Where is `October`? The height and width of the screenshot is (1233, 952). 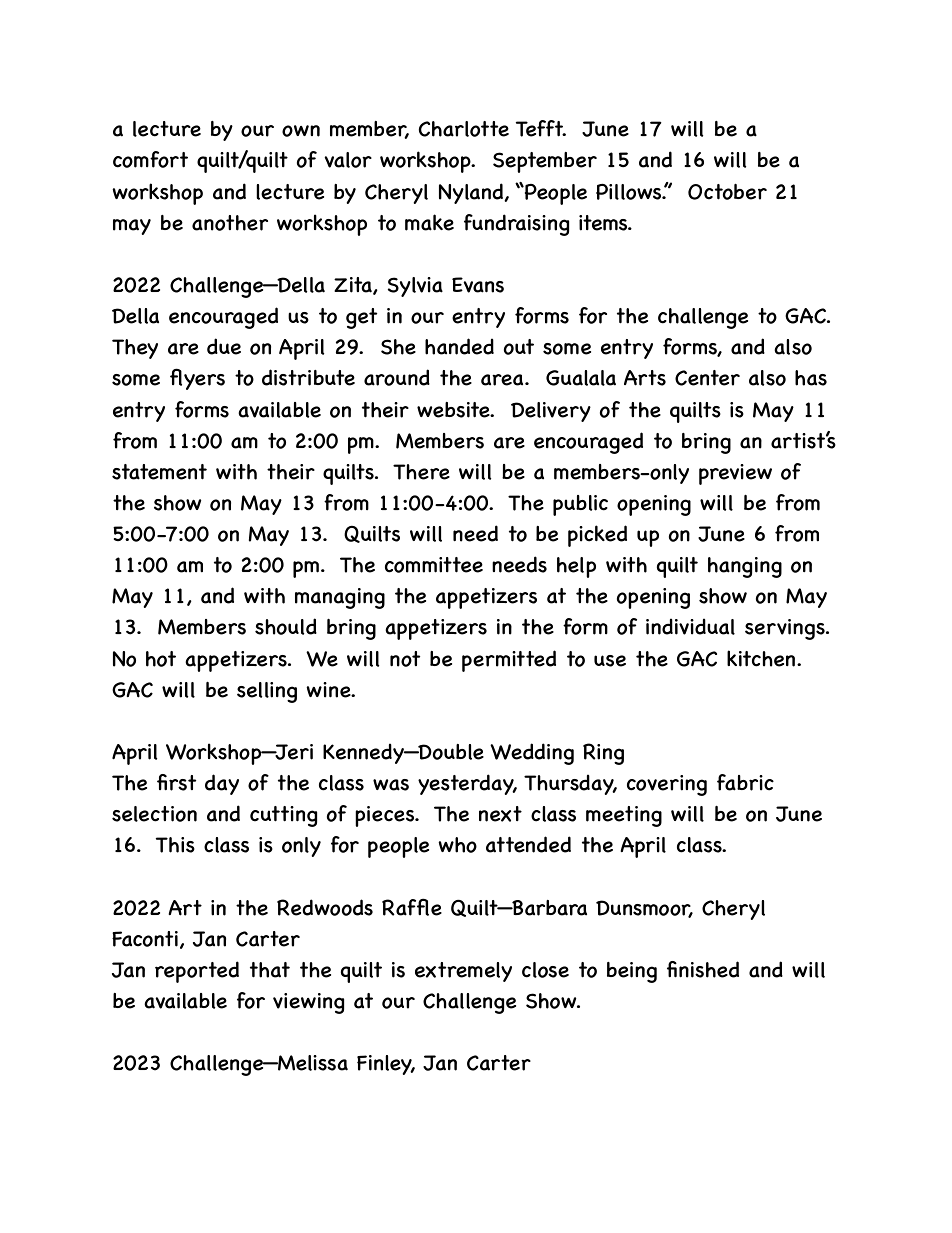
October is located at coordinates (727, 192).
